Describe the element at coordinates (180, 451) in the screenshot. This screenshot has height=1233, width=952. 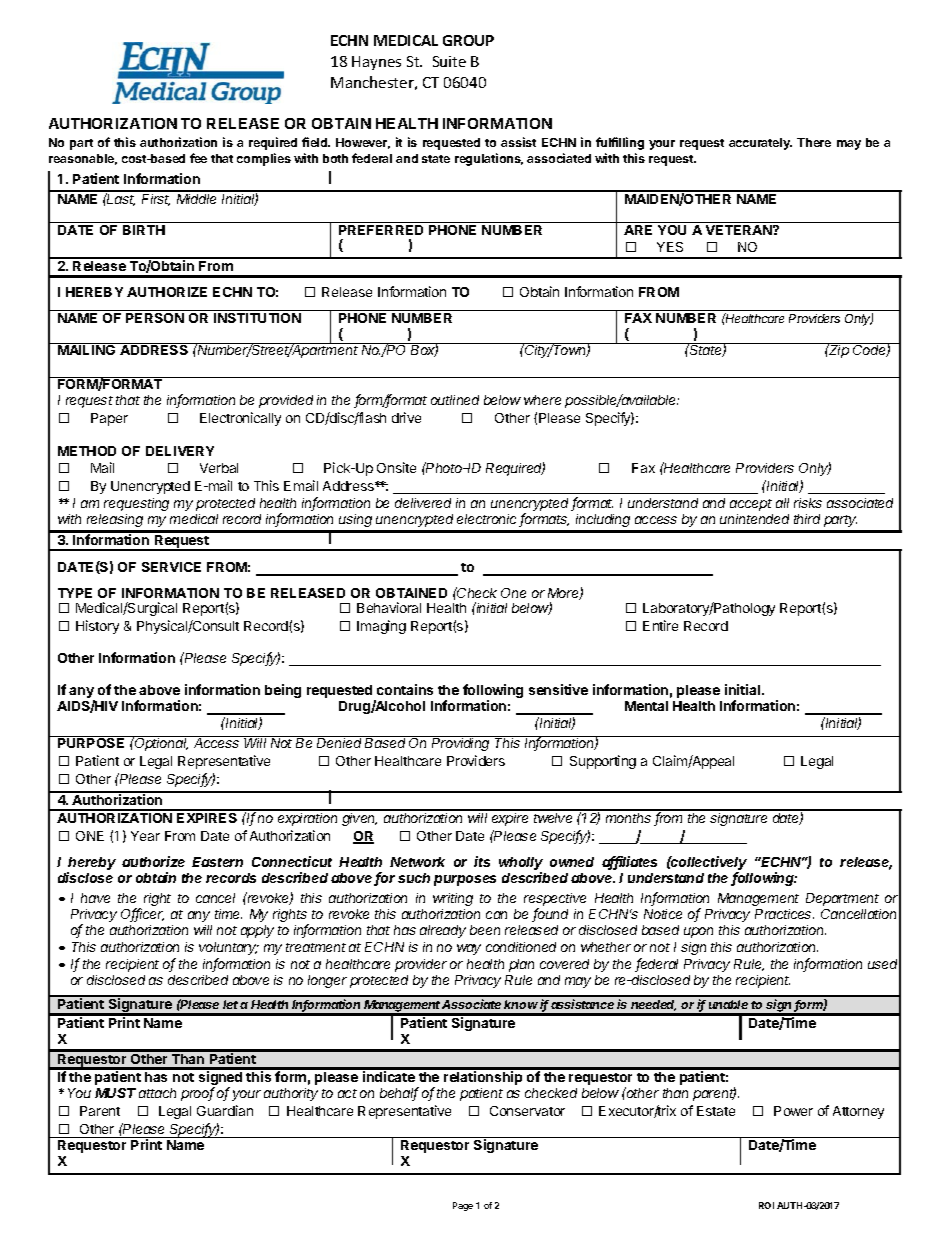
I see `DELIVERY` at that location.
